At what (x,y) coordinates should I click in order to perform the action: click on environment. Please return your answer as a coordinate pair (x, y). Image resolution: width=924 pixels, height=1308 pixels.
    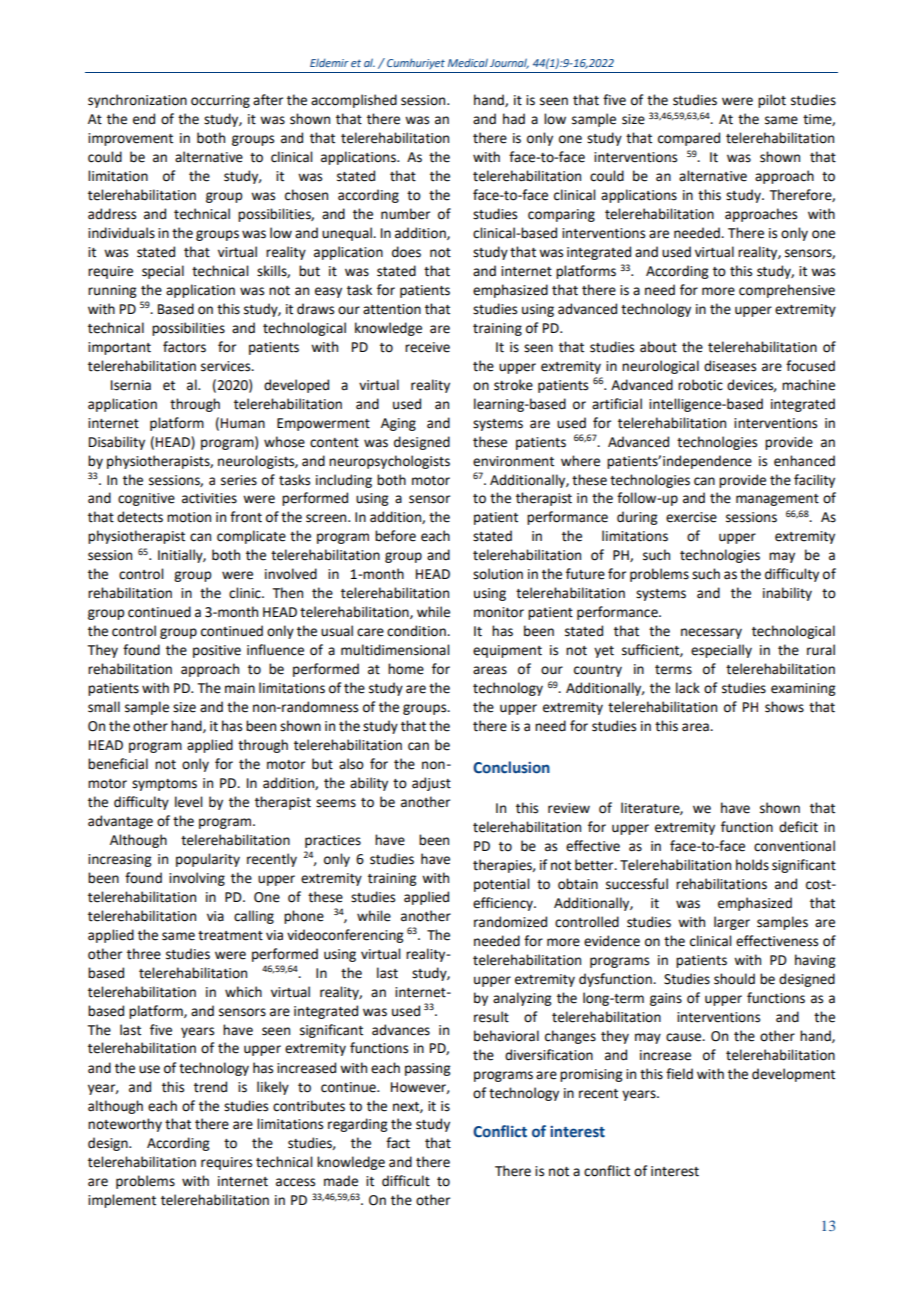
    Looking at the image, I should click on (513, 461).
